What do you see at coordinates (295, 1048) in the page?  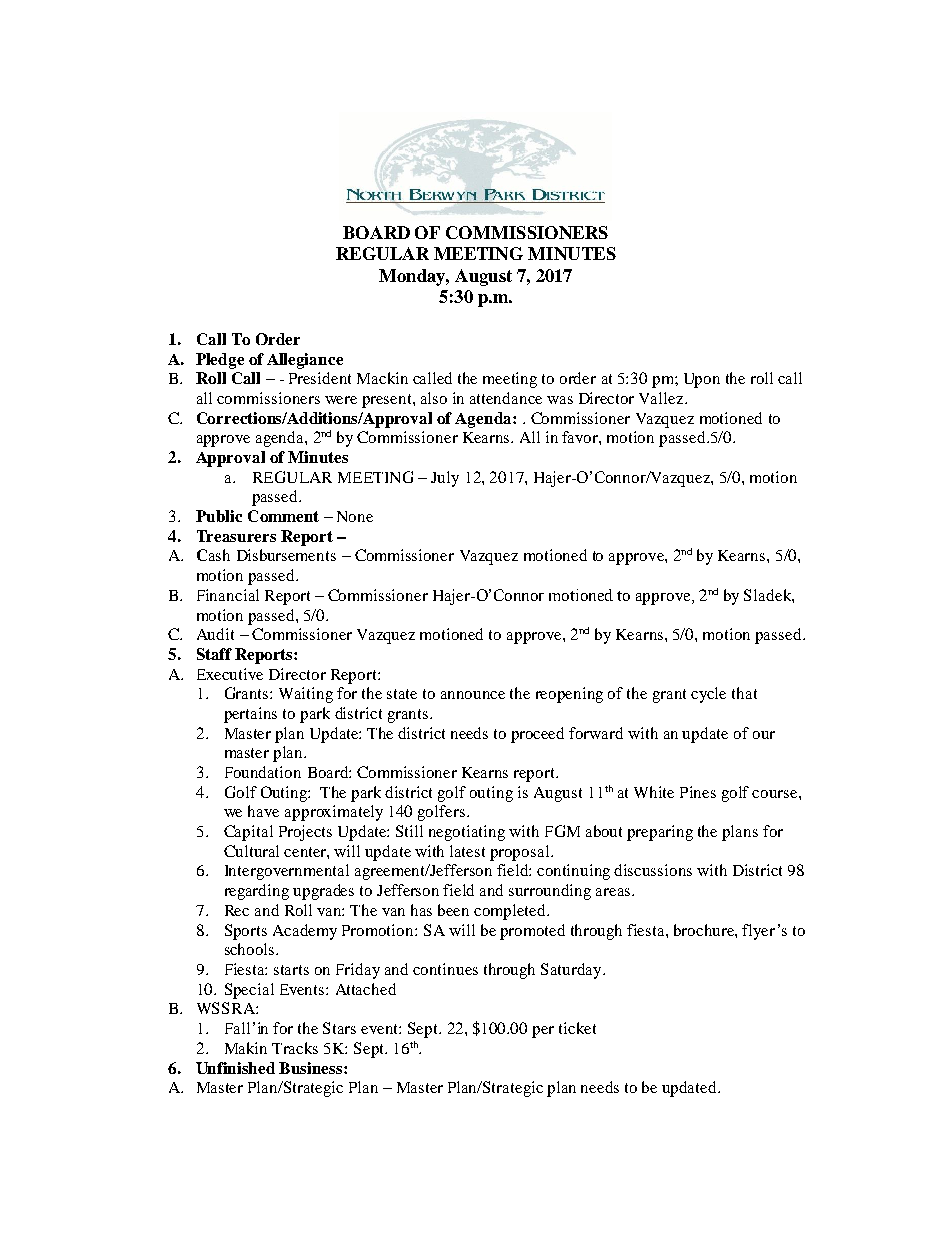 I see `Tracks` at bounding box center [295, 1048].
